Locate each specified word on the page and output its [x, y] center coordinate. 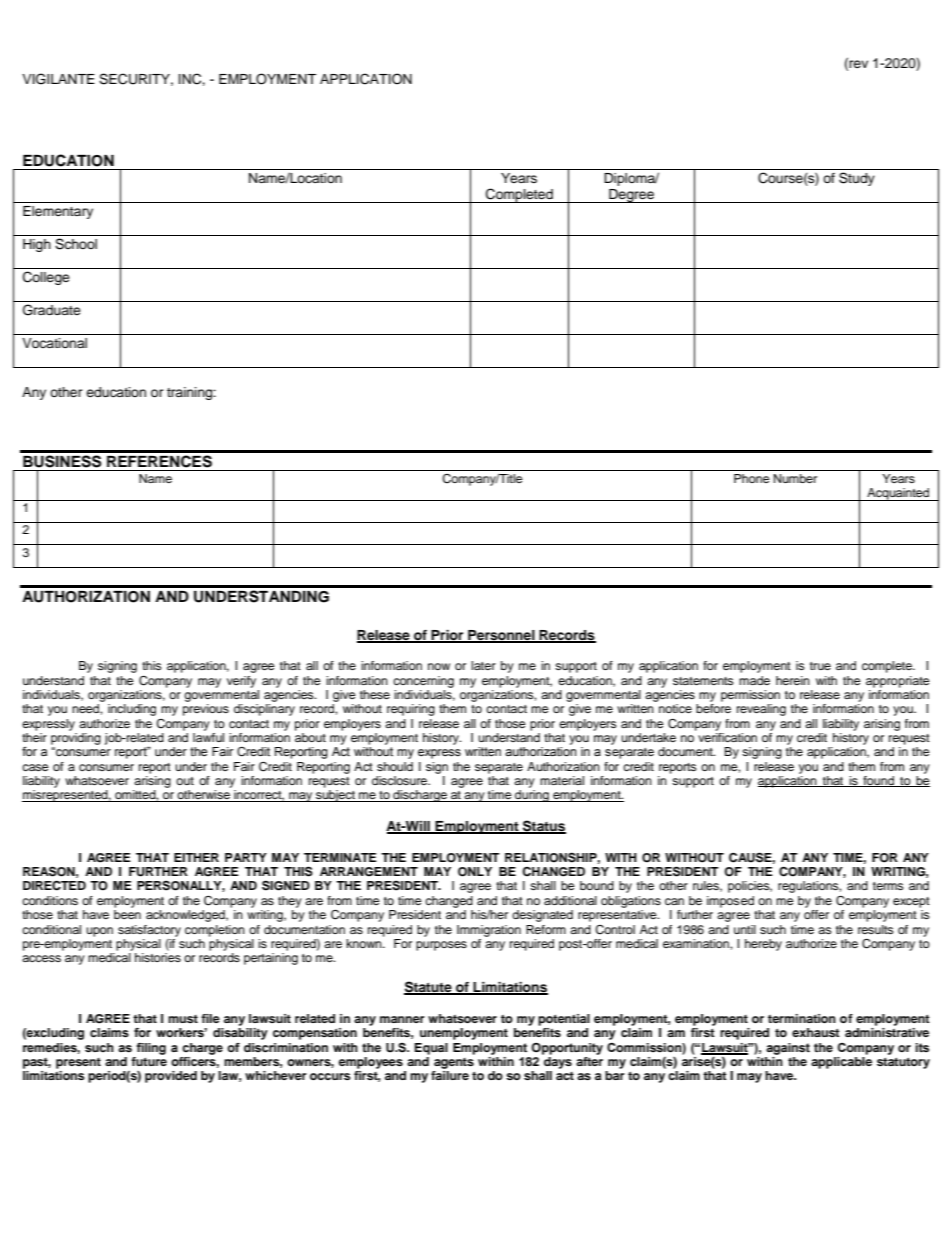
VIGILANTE [58, 79]
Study [857, 179]
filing [151, 1049]
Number [795, 478]
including [132, 710]
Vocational [54, 343]
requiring [411, 710]
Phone [752, 478]
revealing [761, 710]
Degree [631, 196]
